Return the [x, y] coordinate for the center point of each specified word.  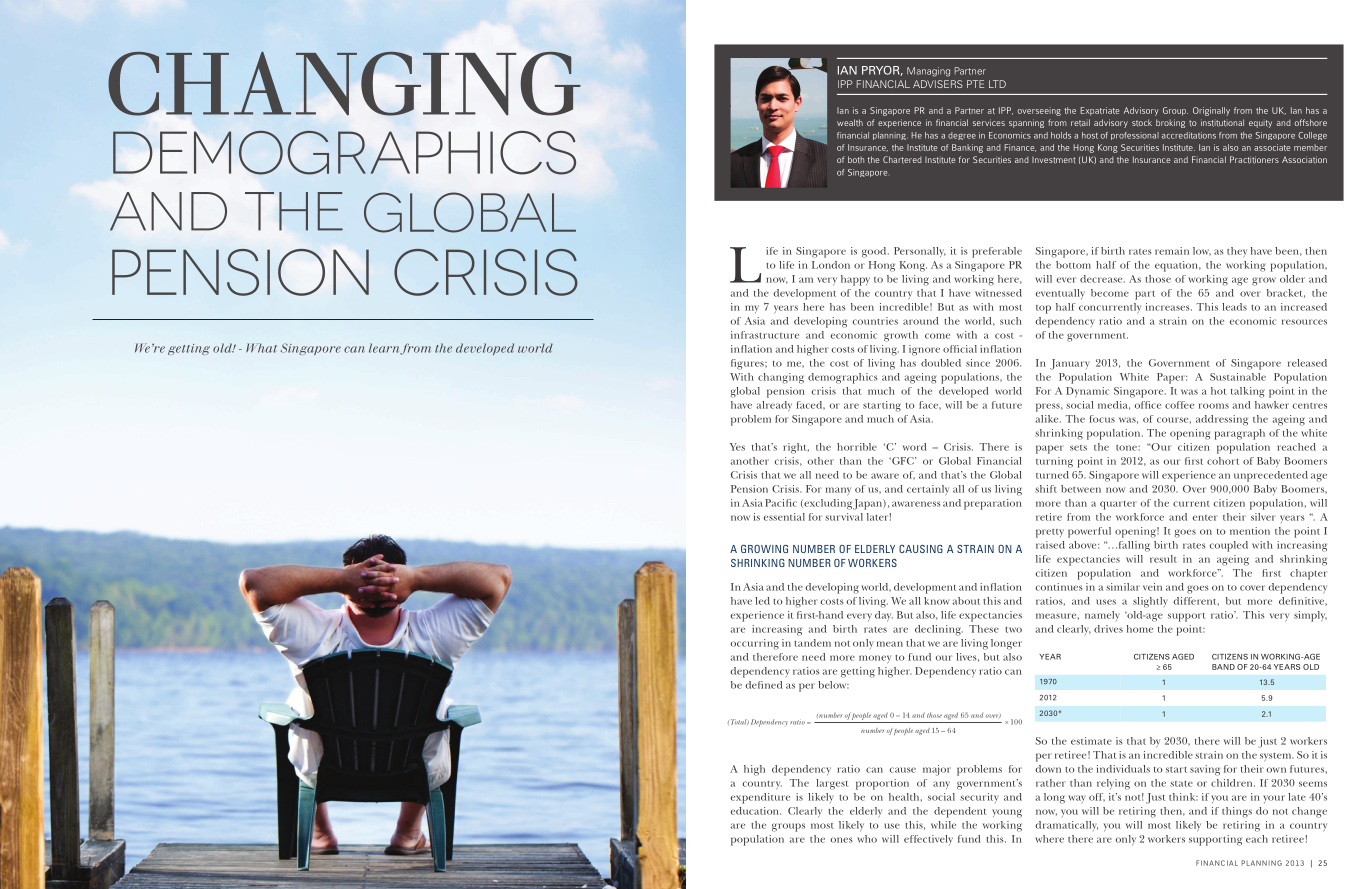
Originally [1211, 111]
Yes [737, 447]
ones [842, 840]
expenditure [760, 798]
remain [1172, 251]
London [831, 265]
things [1237, 812]
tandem [812, 643]
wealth [850, 122]
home [1140, 629]
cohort [1223, 461]
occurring [755, 644]
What [261, 348]
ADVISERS [938, 84]
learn [384, 348]
